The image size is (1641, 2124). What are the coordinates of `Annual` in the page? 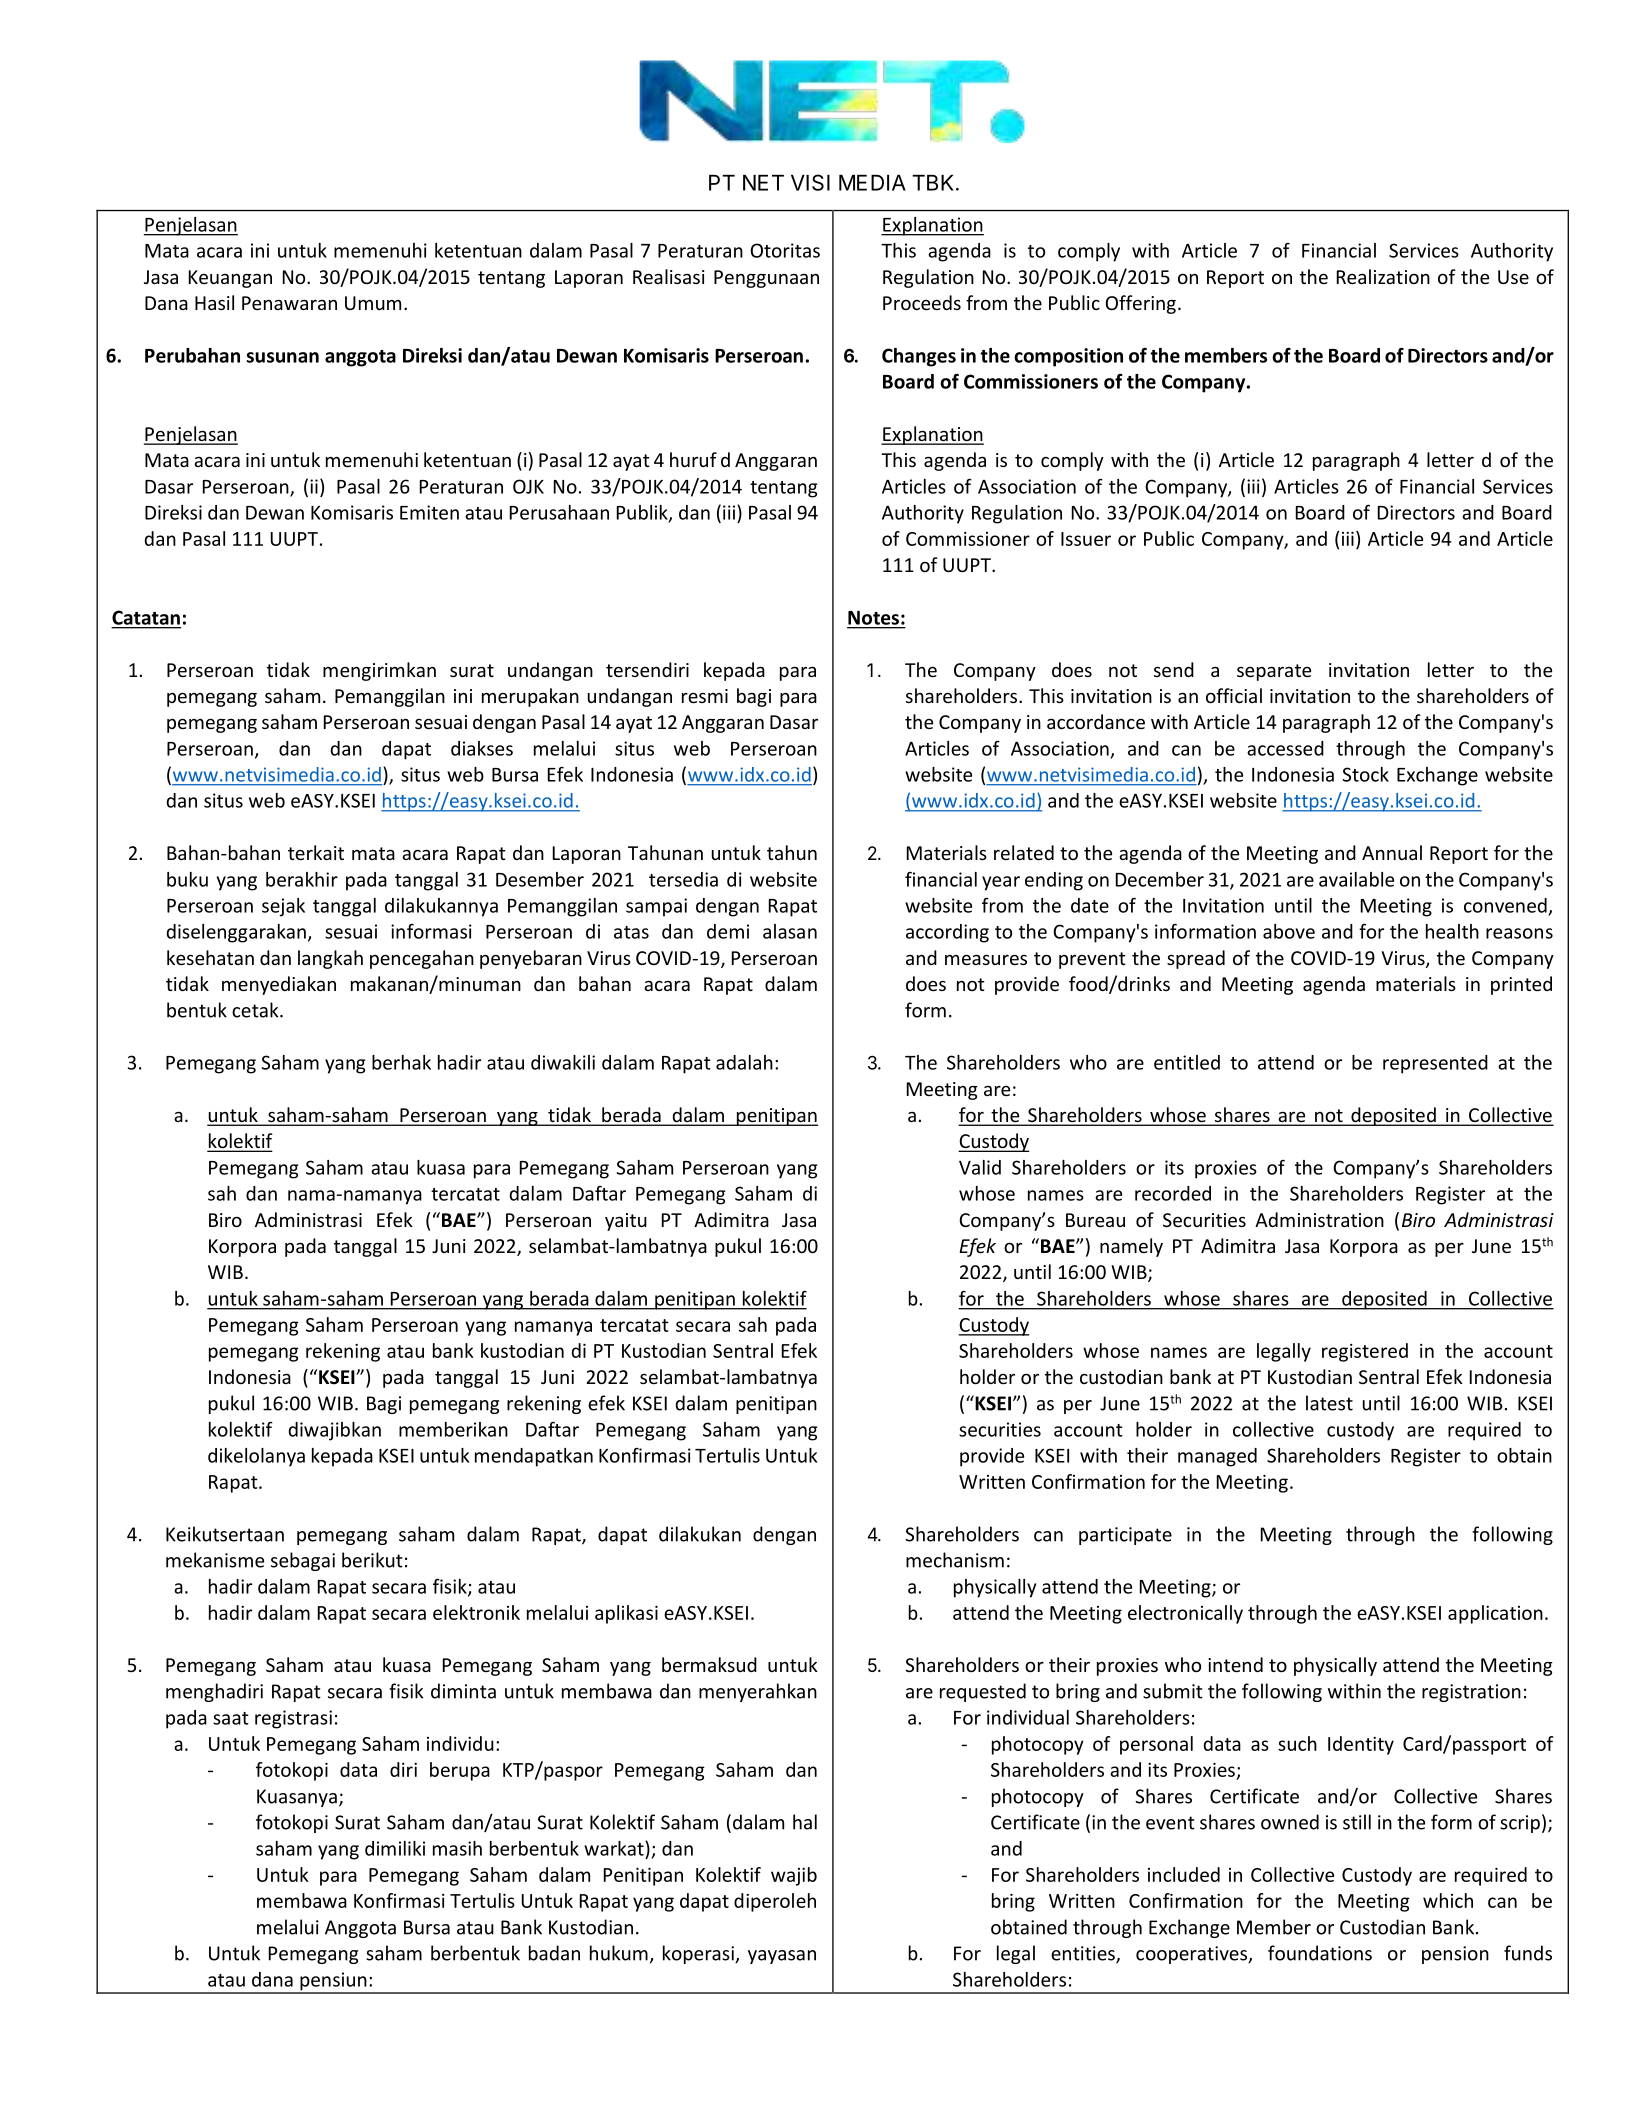 It's located at (1392, 852).
